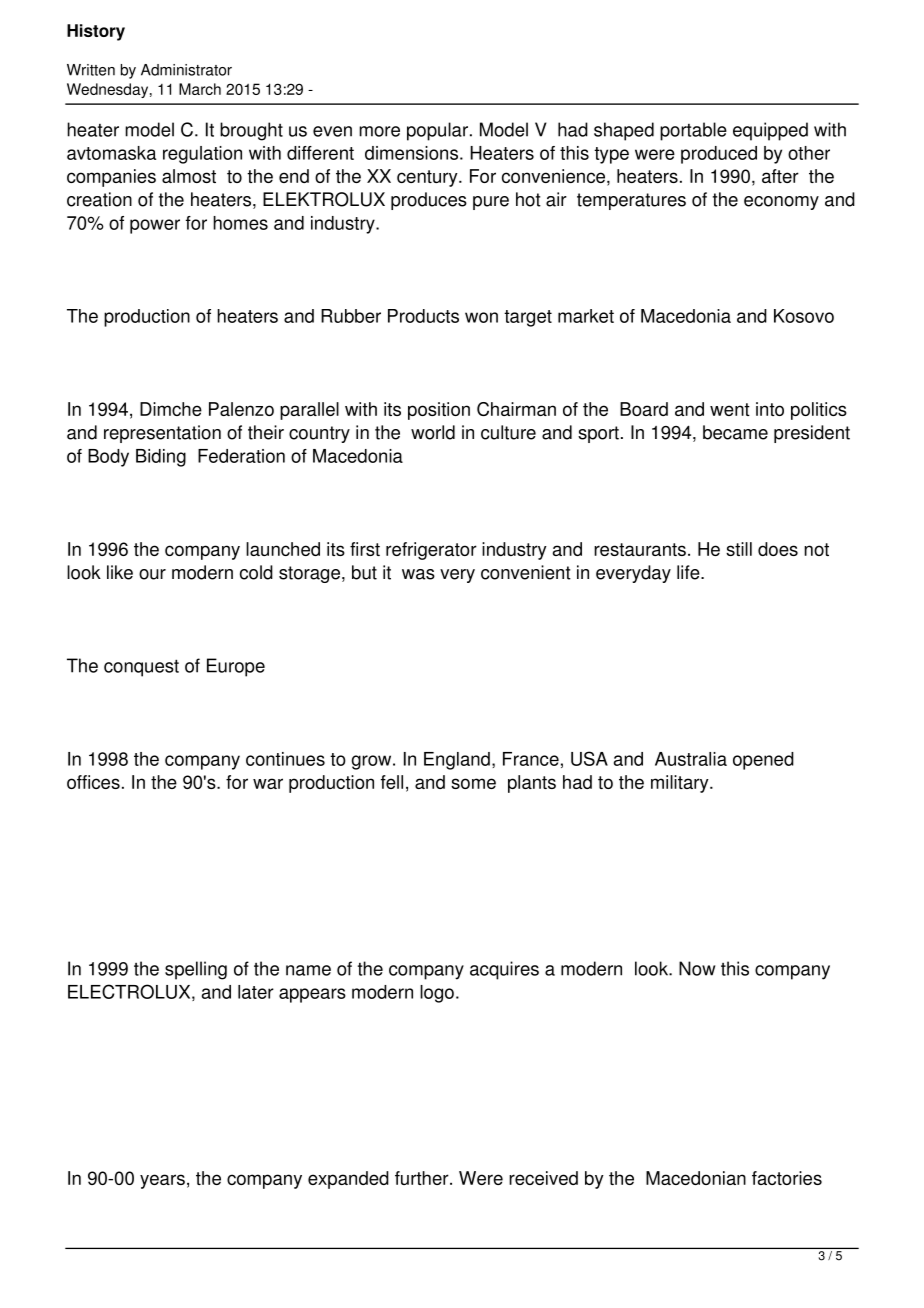  I want to click on factories, so click(787, 1178).
